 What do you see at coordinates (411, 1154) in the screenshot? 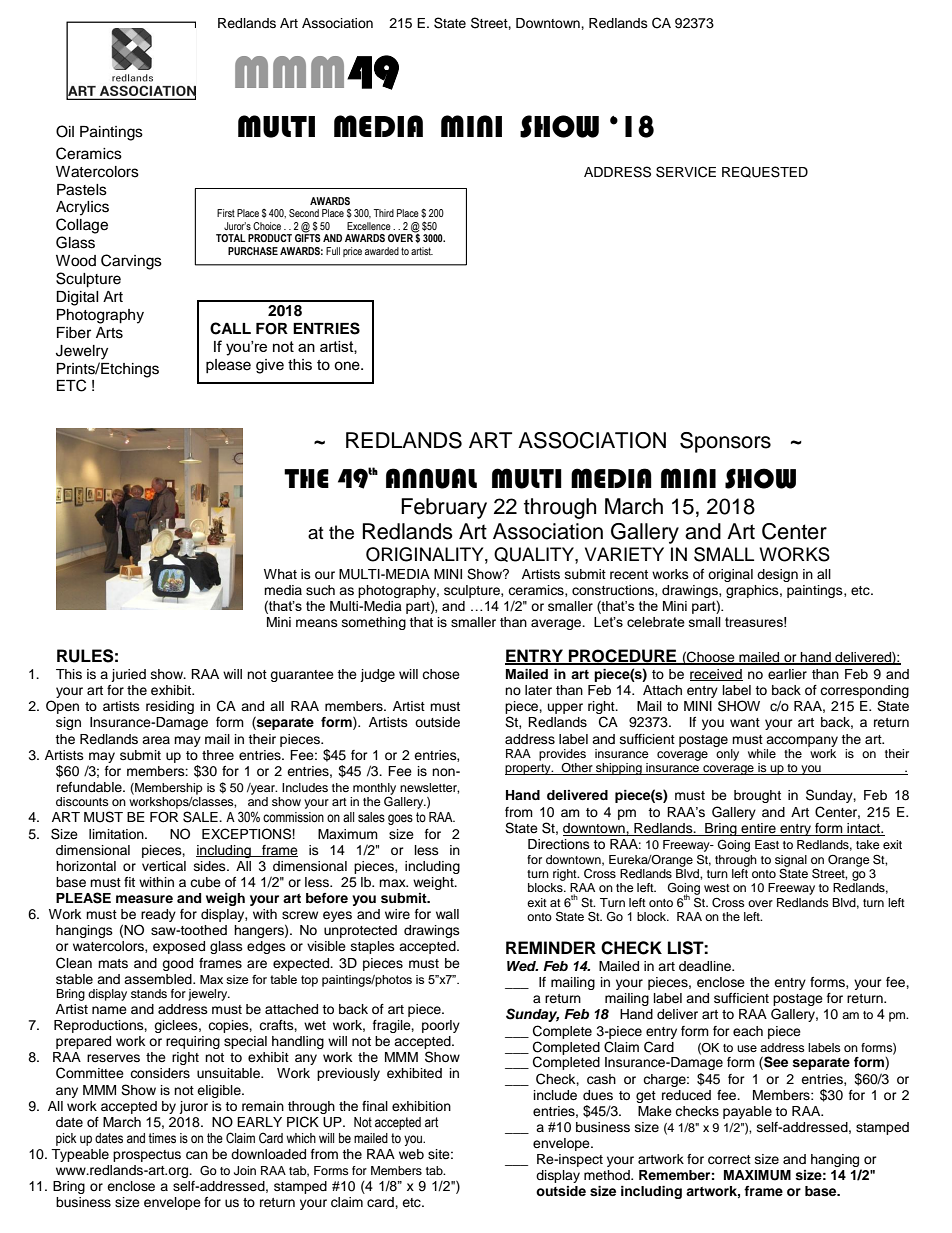
I see `web` at bounding box center [411, 1154].
